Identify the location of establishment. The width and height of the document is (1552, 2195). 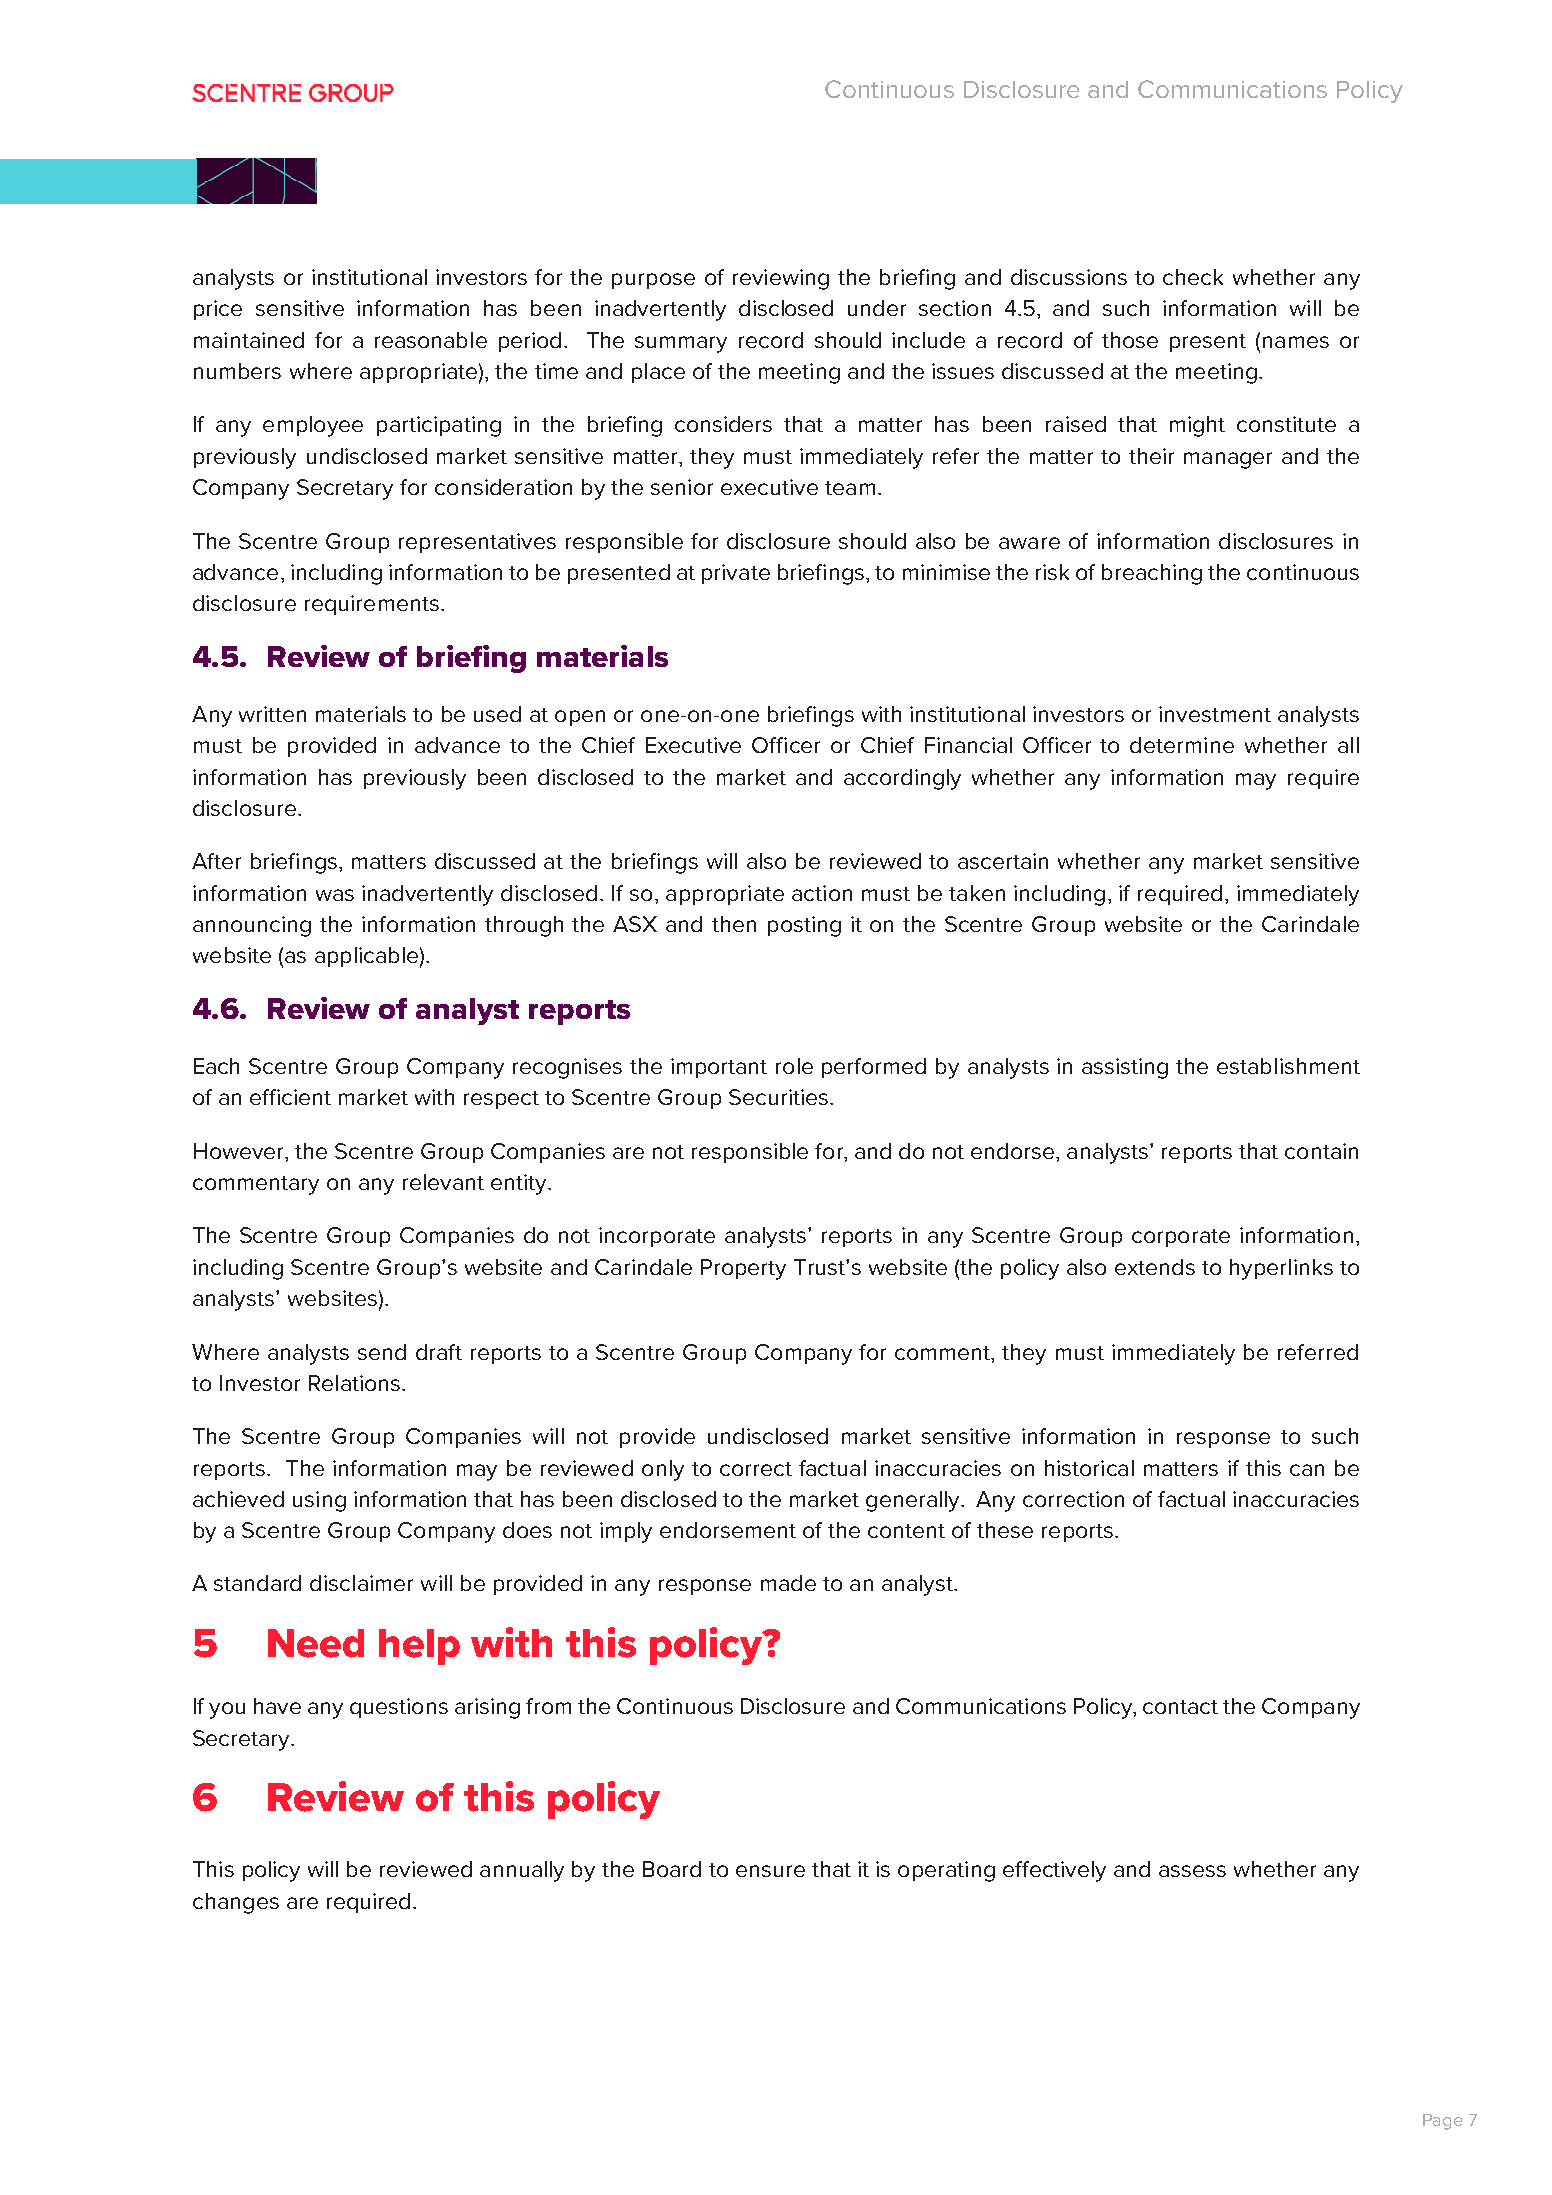
(1288, 1066).
